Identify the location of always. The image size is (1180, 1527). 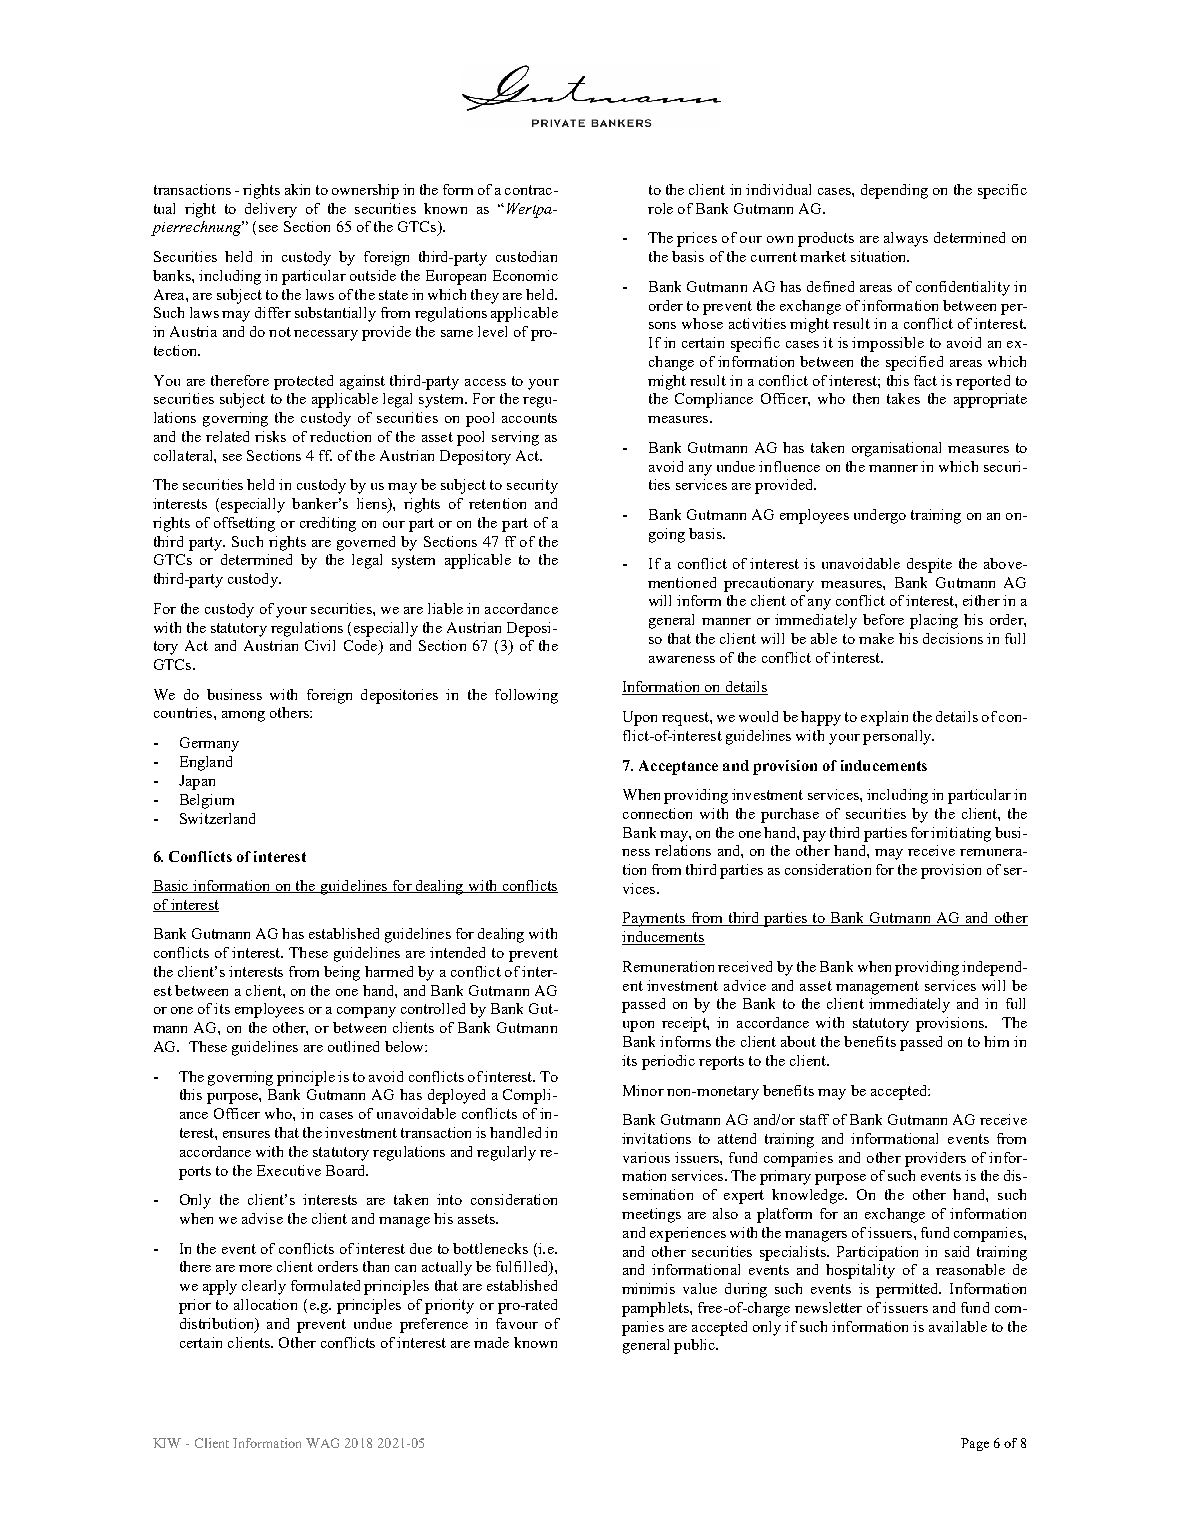
(906, 239).
